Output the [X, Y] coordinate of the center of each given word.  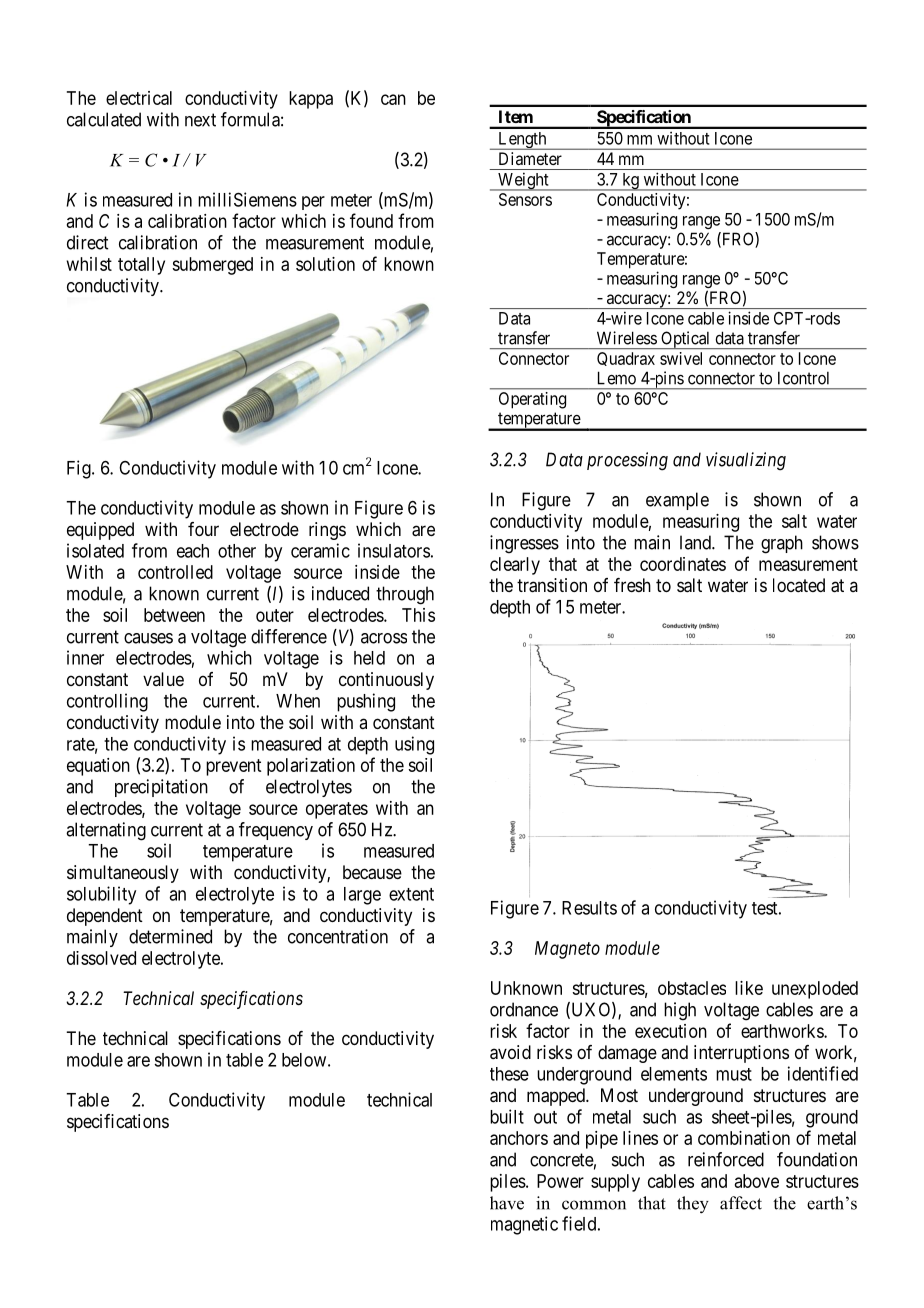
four [203, 529]
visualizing [746, 461]
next [200, 120]
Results [589, 908]
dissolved [101, 958]
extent [411, 894]
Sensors [525, 199]
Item [516, 116]
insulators [394, 550]
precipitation [161, 788]
